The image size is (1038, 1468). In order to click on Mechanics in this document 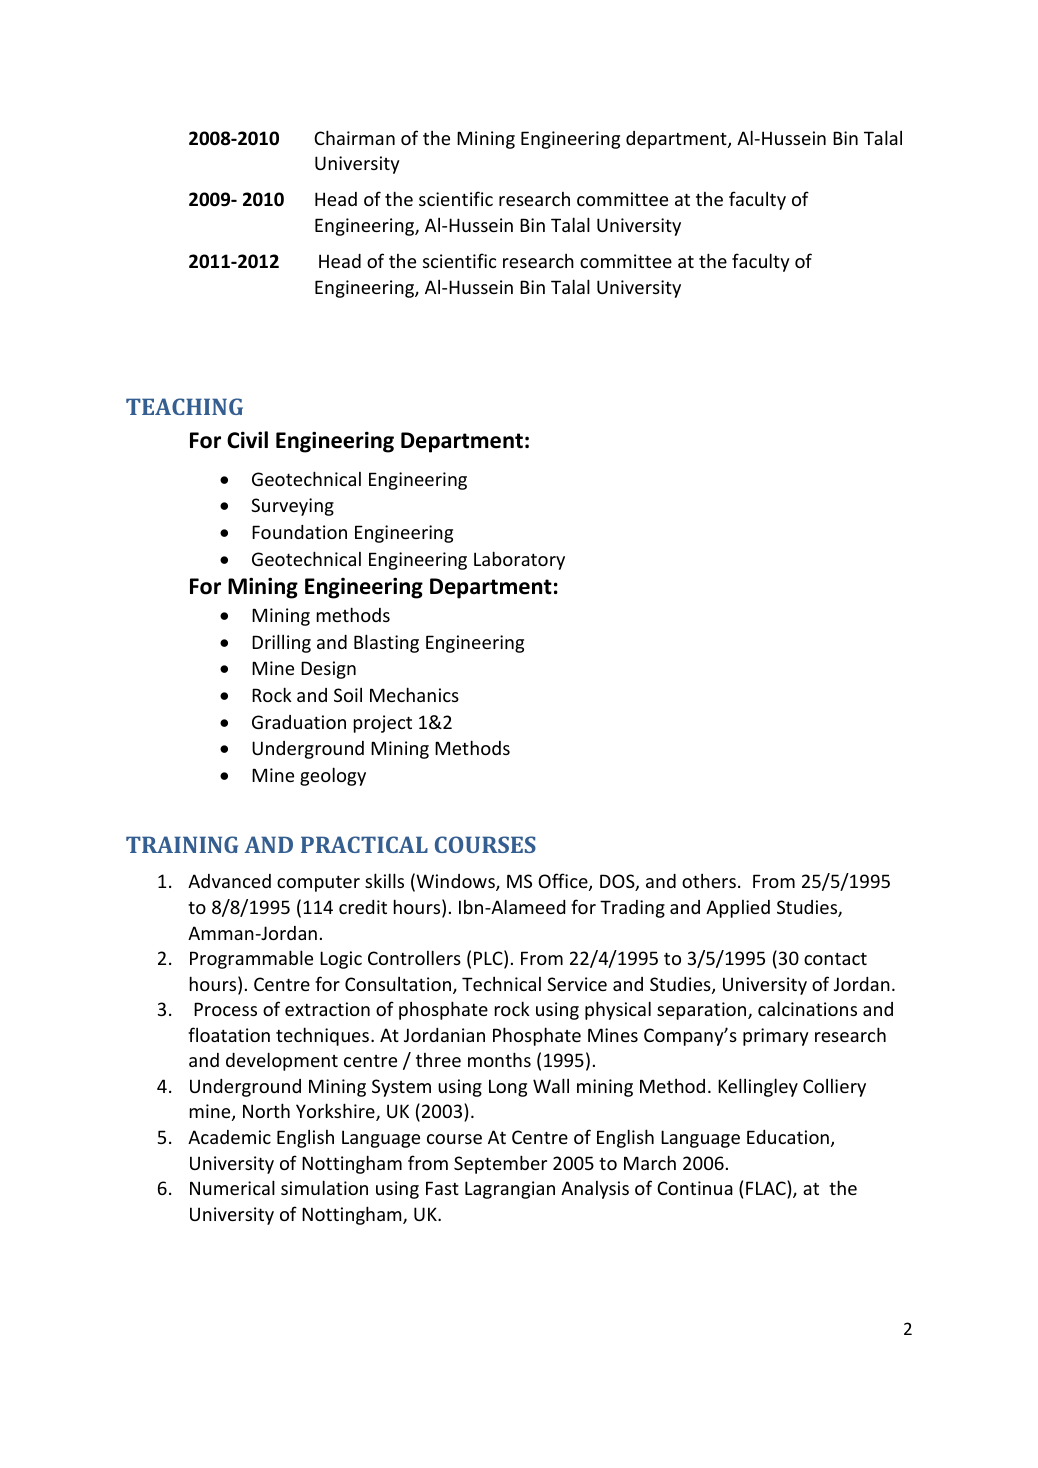, I will do `click(414, 694)`.
